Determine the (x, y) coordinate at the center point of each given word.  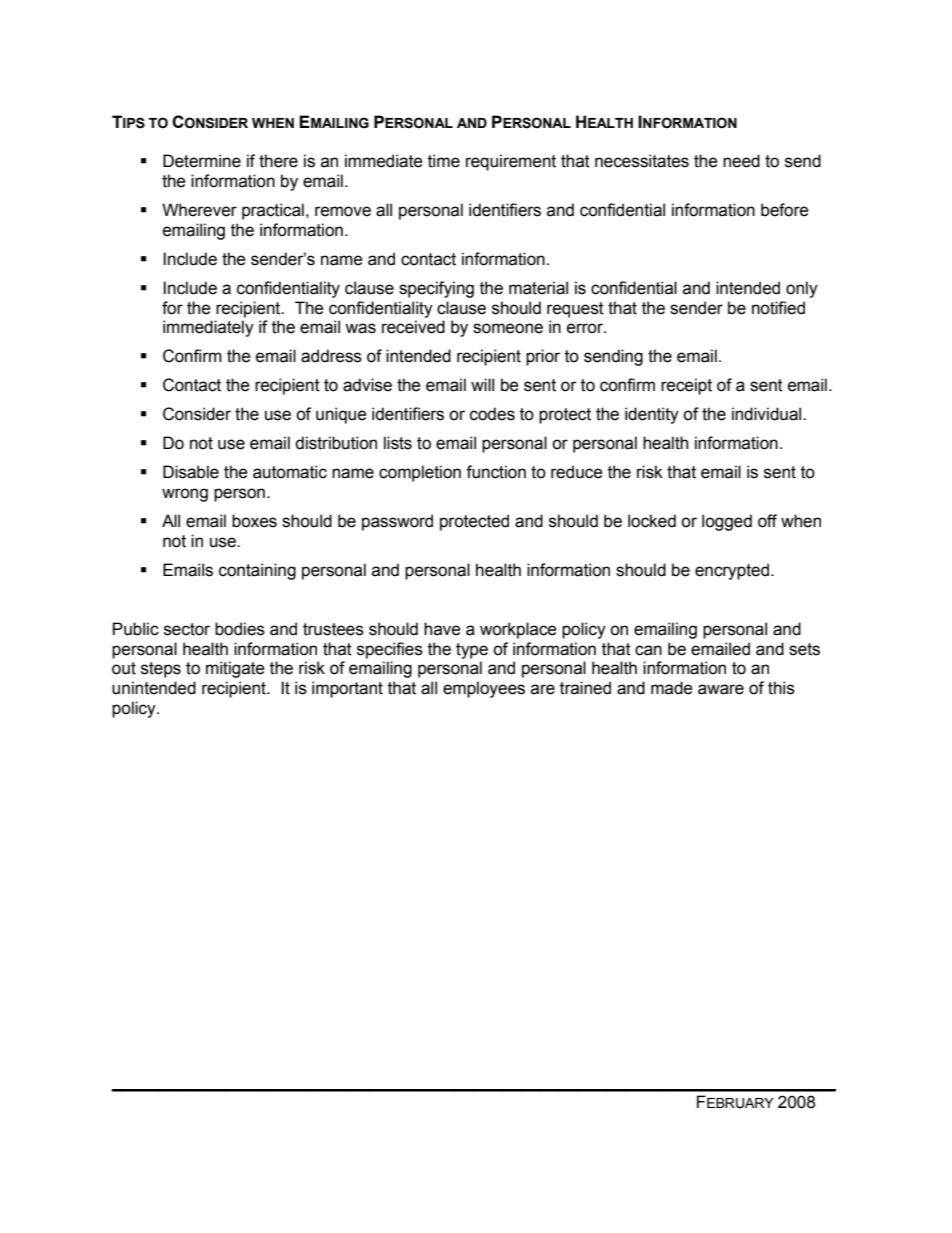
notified (778, 308)
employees (484, 689)
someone (508, 328)
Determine (202, 161)
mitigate (235, 669)
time (444, 161)
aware (721, 689)
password (397, 522)
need (741, 161)
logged (727, 522)
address (331, 356)
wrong (185, 495)
